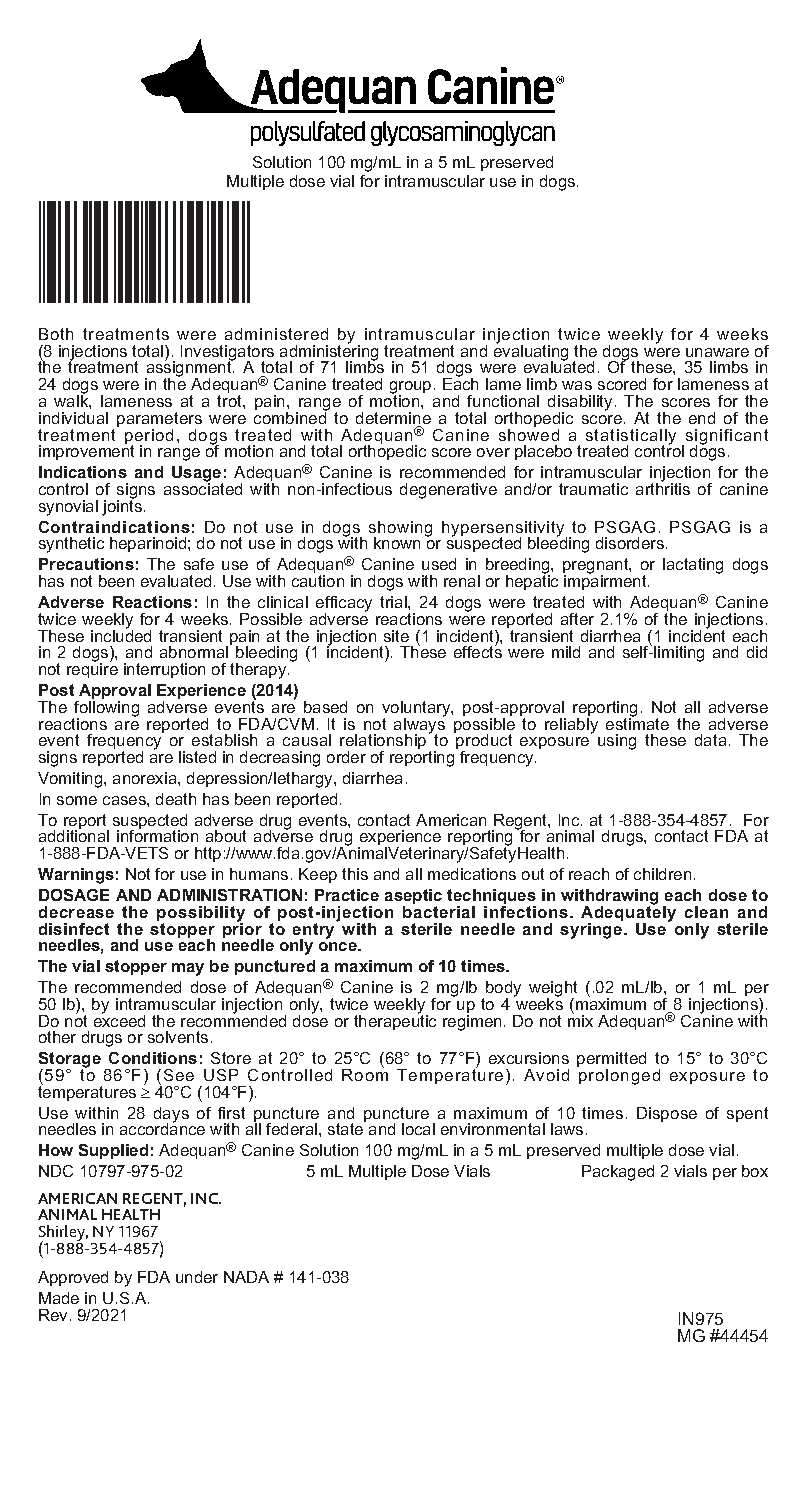  I want to click on under, so click(197, 1277).
